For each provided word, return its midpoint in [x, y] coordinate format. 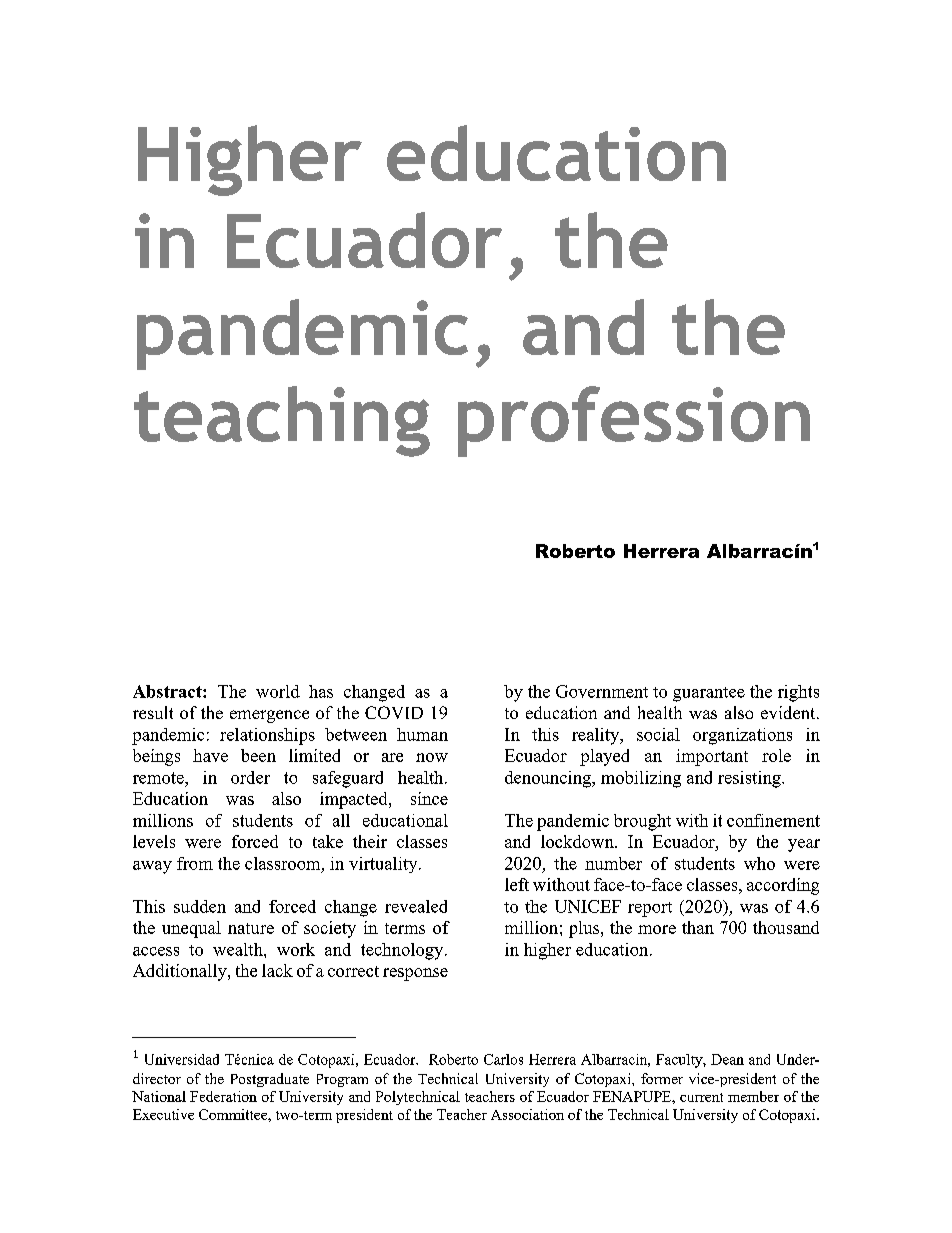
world [278, 691]
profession [634, 421]
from [195, 863]
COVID [394, 712]
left [517, 884]
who [759, 863]
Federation [223, 1096]
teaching [282, 421]
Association [527, 1114]
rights [798, 693]
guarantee [709, 694]
